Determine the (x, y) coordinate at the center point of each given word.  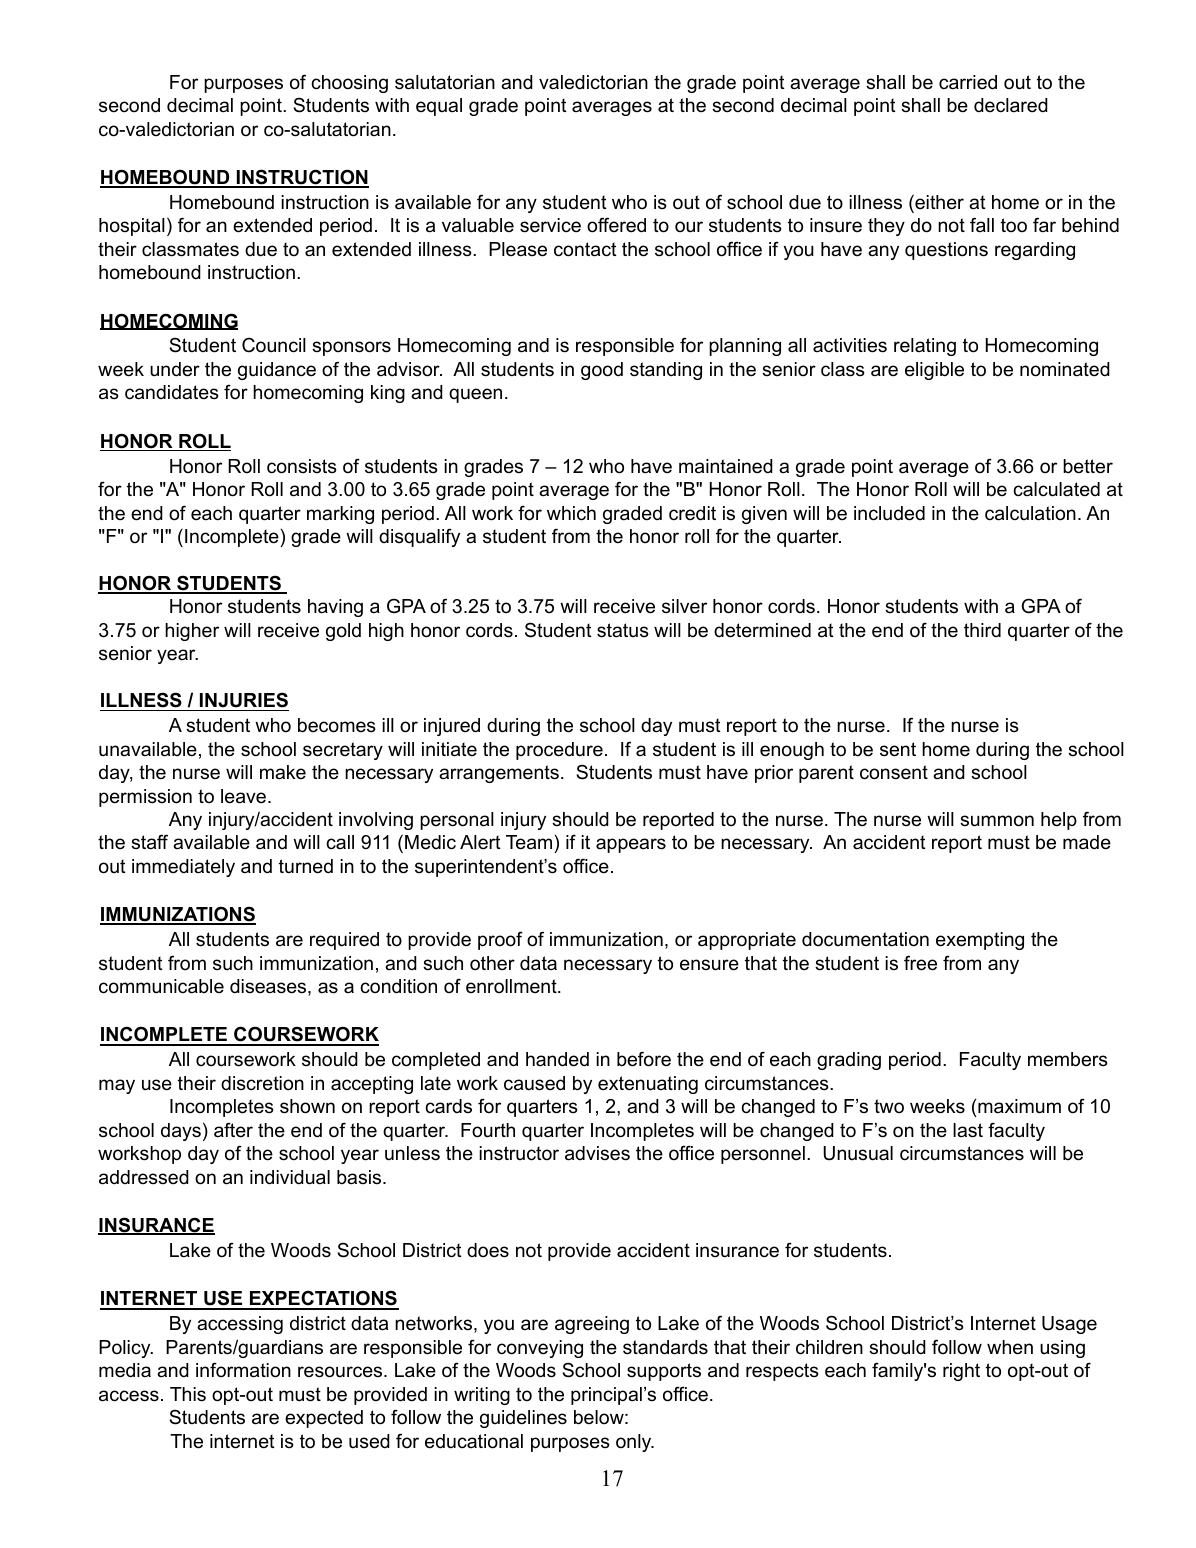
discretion (262, 1083)
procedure (559, 751)
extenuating (648, 1085)
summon (997, 821)
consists (302, 466)
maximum (1019, 1106)
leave (243, 796)
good (602, 371)
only (635, 1443)
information (243, 1370)
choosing (349, 84)
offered (616, 225)
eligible (934, 371)
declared (1011, 105)
